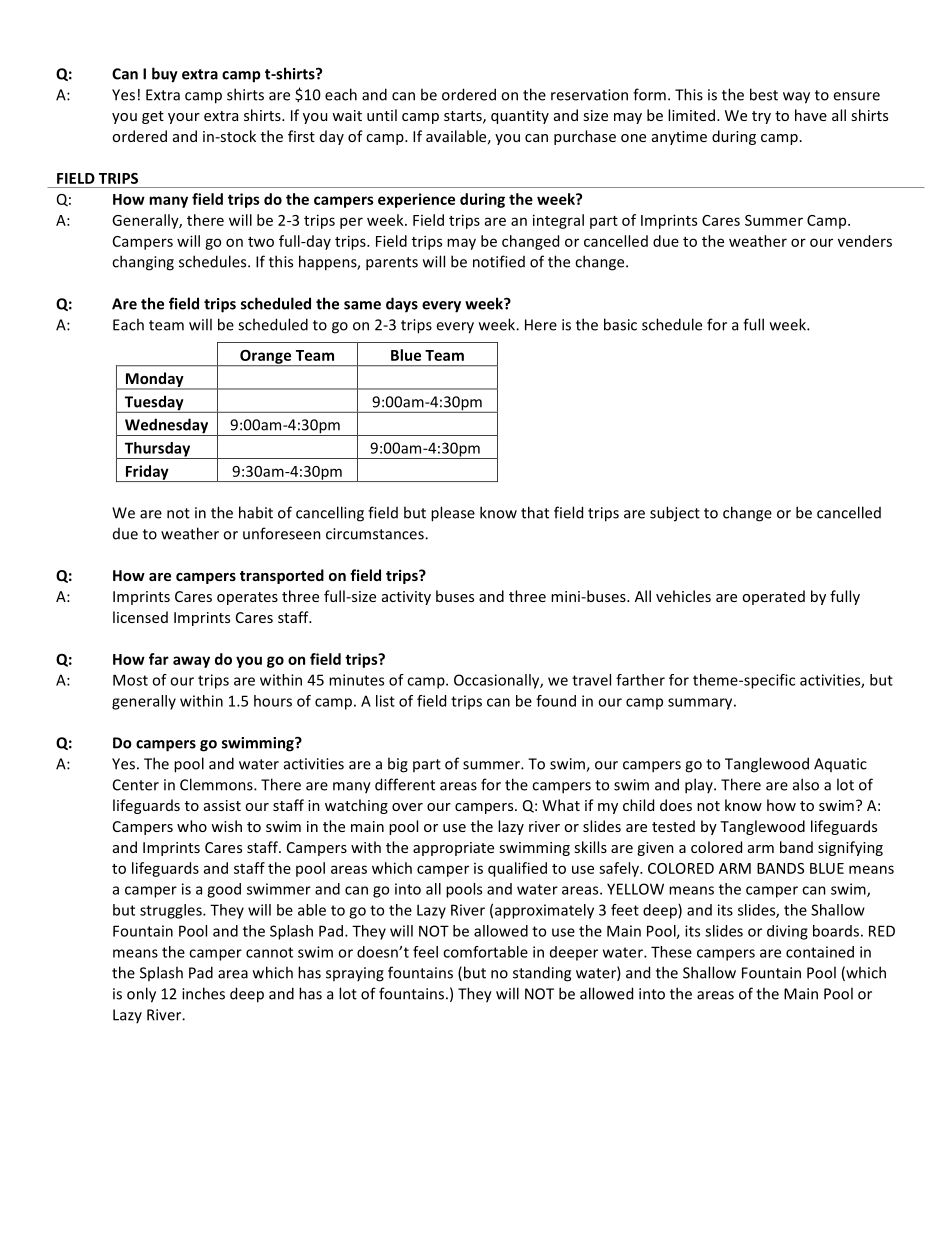  What do you see at coordinates (203, 993) in the screenshot?
I see `inches` at bounding box center [203, 993].
